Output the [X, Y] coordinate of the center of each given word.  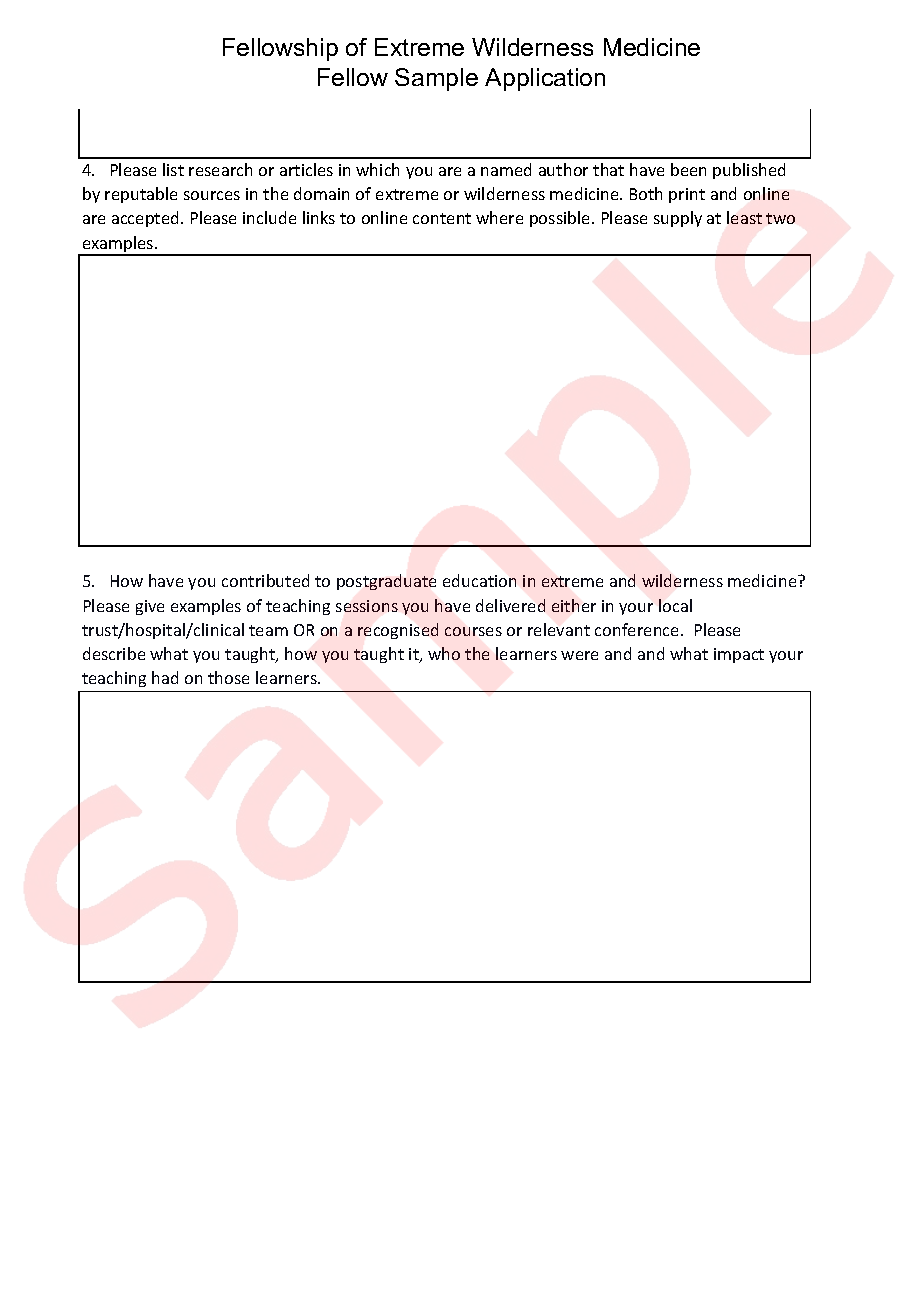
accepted [147, 219]
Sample [436, 79]
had [165, 677]
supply [678, 219]
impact [739, 655]
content [442, 218]
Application [545, 79]
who [444, 653]
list [173, 169]
